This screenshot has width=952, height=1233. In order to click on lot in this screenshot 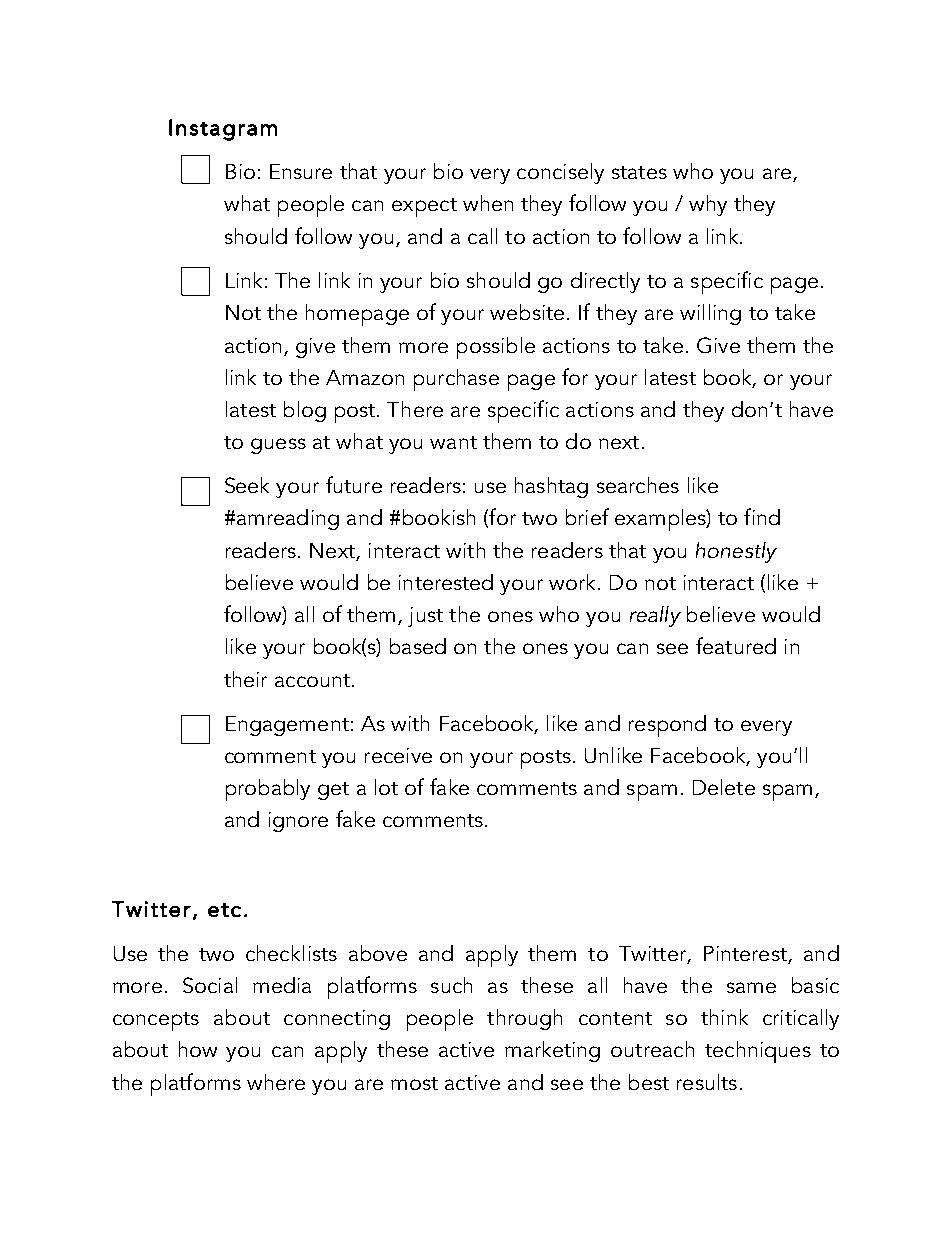, I will do `click(386, 787)`.
